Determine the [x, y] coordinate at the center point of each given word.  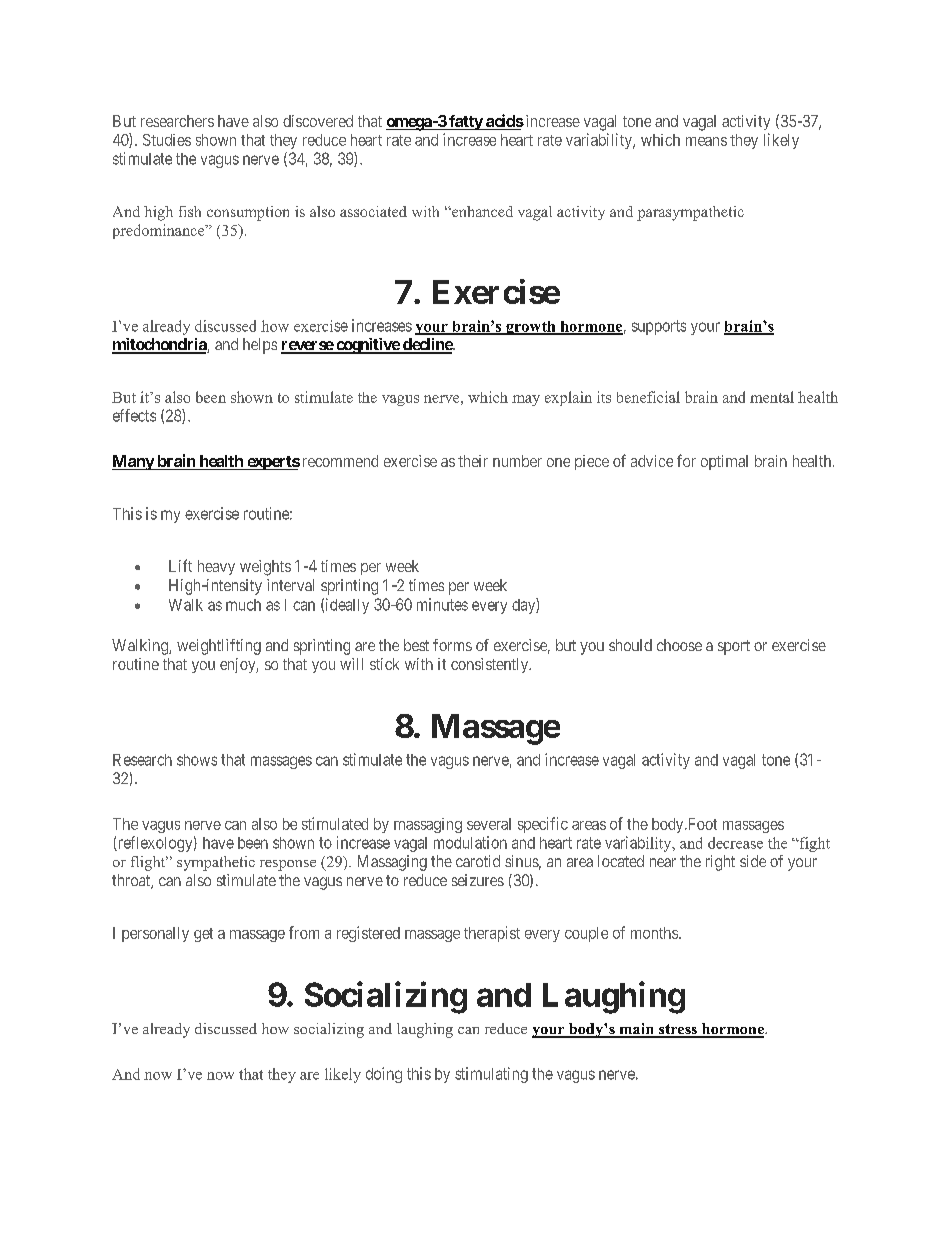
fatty [465, 122]
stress [678, 1030]
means [706, 141]
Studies [167, 140]
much [243, 605]
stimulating [491, 1075]
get [203, 935]
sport [734, 647]
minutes [442, 604]
